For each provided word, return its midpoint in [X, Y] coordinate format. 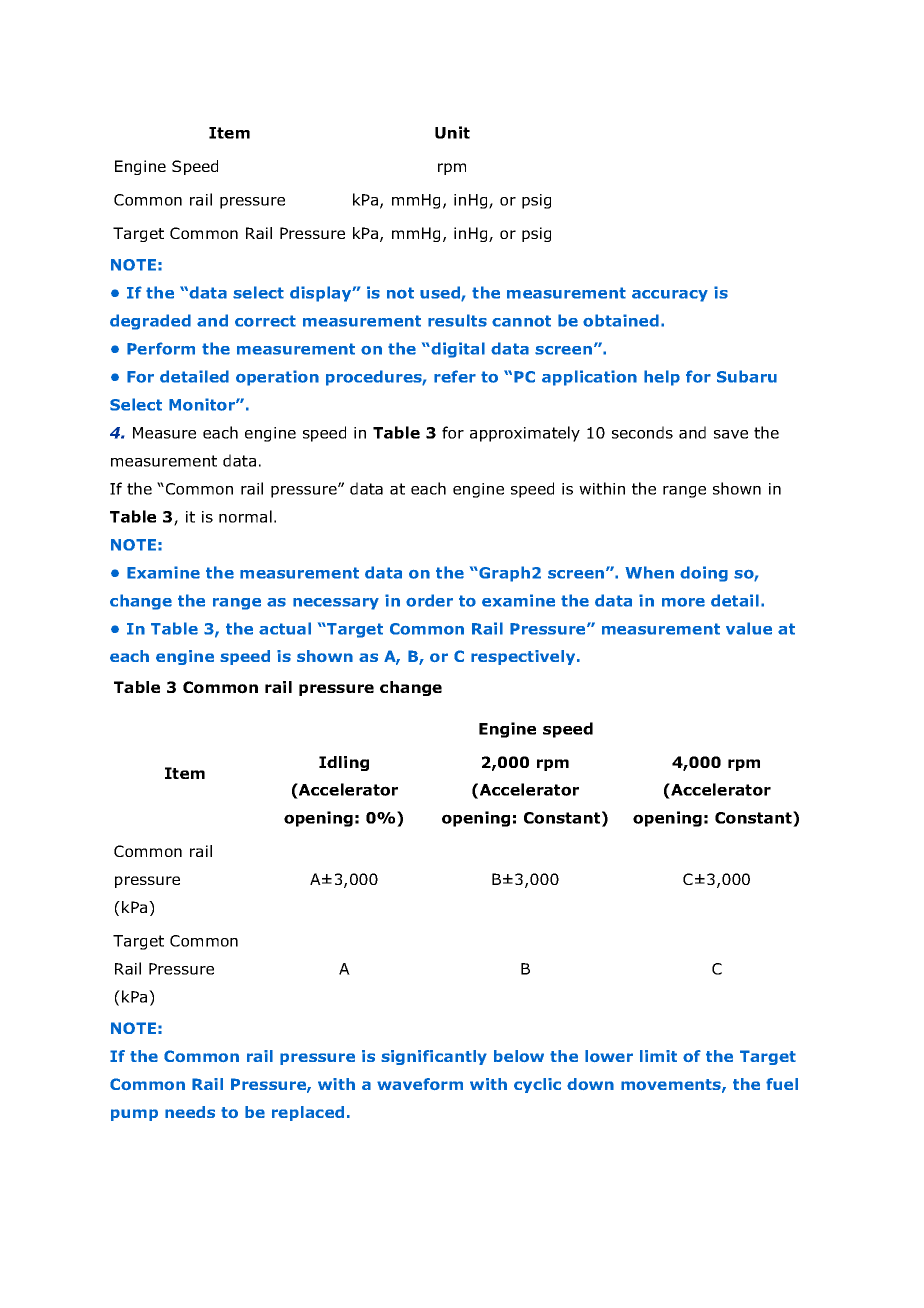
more [683, 602]
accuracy [670, 296]
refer [455, 376]
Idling [344, 763]
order [429, 600]
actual [285, 628]
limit [658, 1056]
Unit [452, 132]
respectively [524, 657]
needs [190, 1112]
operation [277, 378]
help [662, 378]
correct [265, 321]
